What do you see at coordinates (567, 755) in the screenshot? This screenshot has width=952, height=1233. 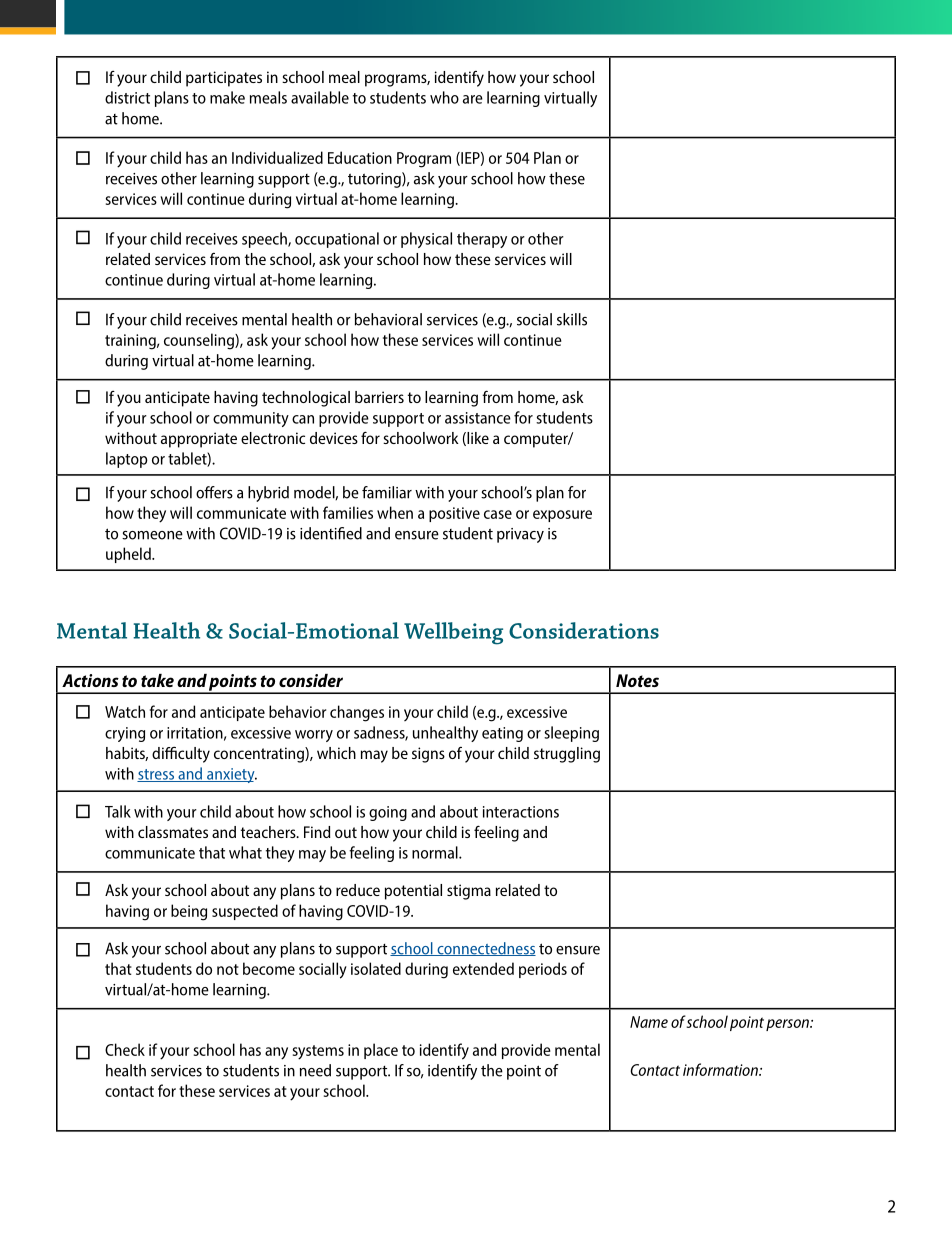 I see `struggling` at bounding box center [567, 755].
